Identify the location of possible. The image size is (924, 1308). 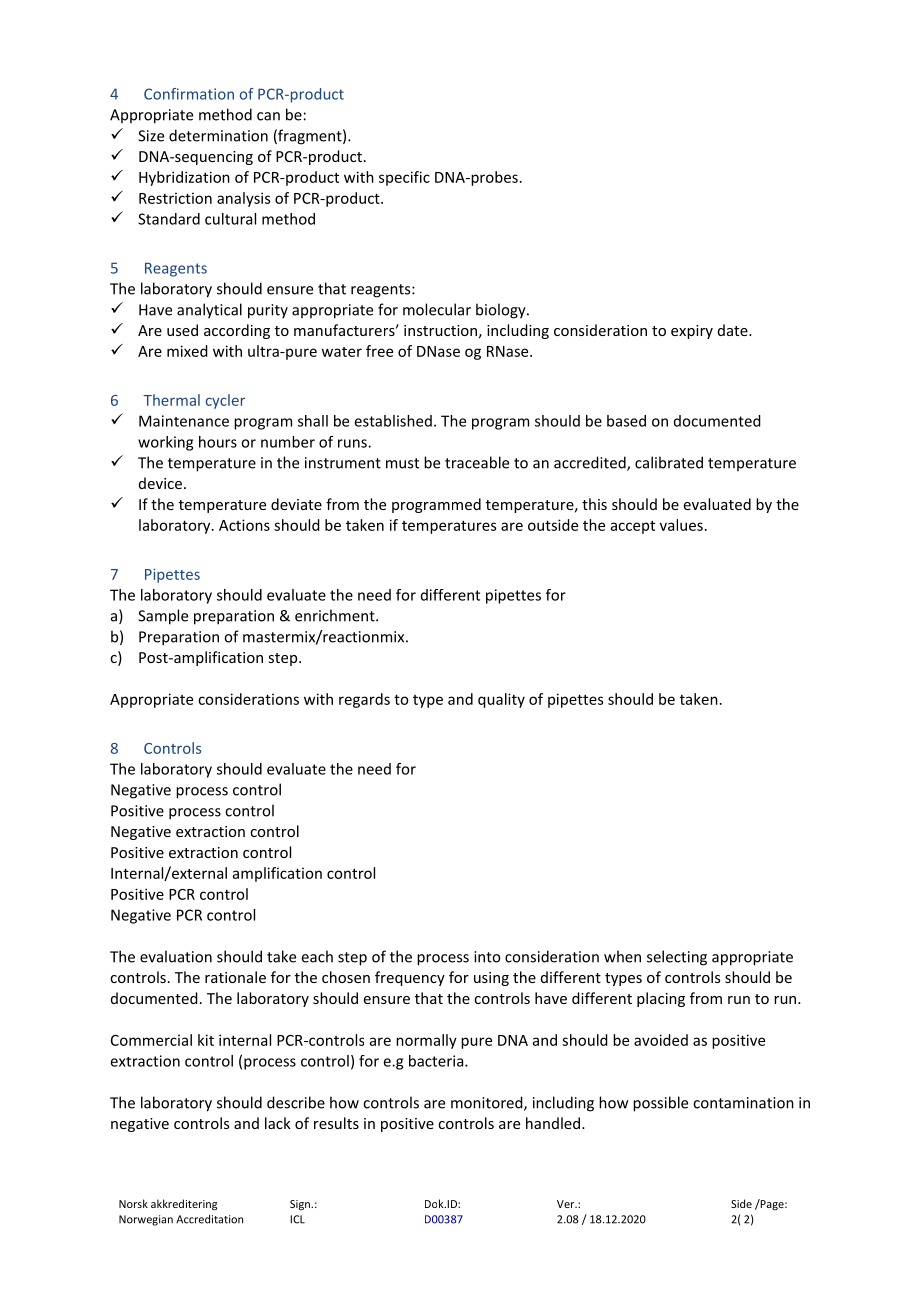
(660, 1104).
